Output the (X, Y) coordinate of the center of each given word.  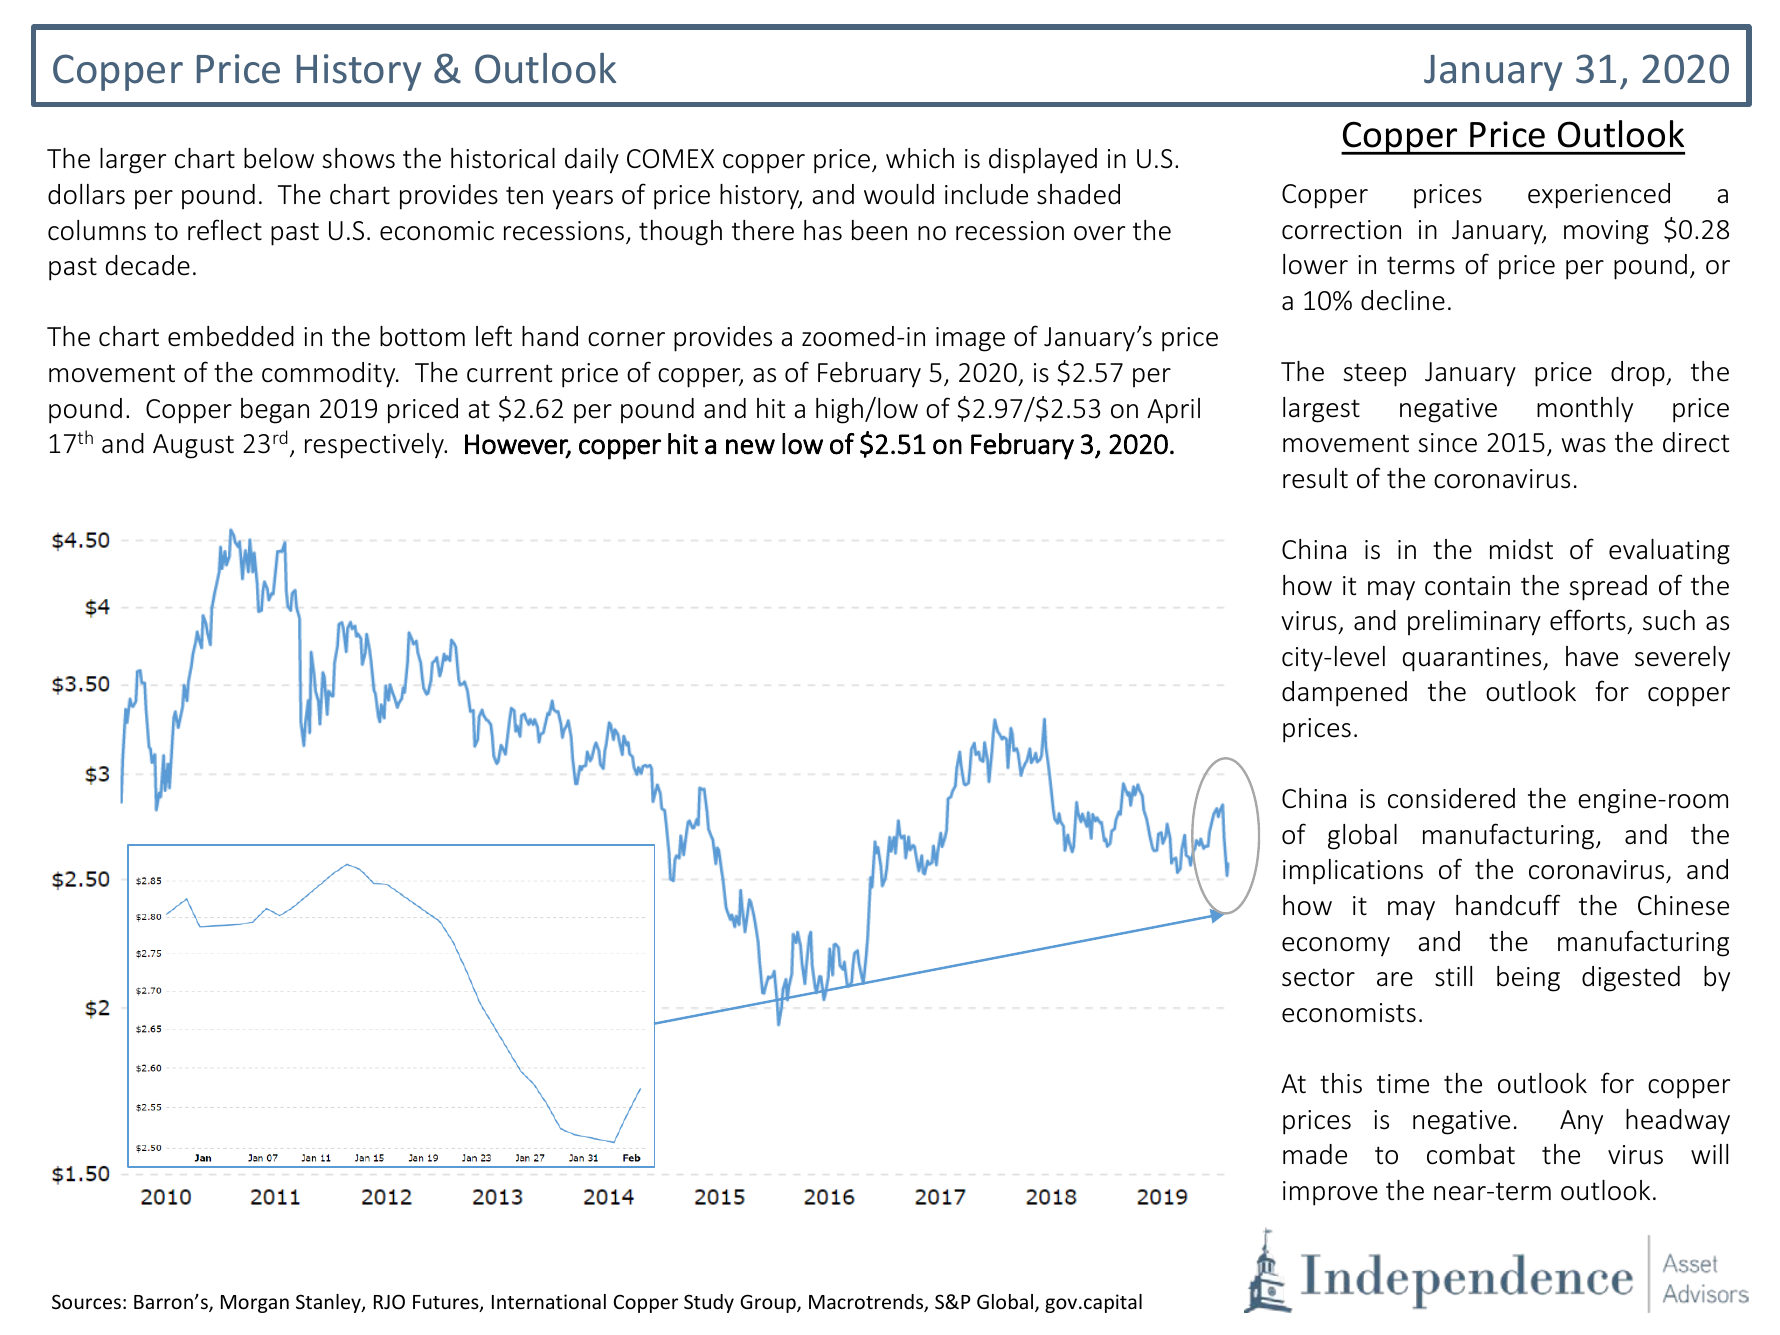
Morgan (255, 1304)
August (193, 446)
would (899, 194)
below (279, 158)
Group (769, 1303)
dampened (1344, 694)
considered (1451, 798)
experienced (1599, 196)
